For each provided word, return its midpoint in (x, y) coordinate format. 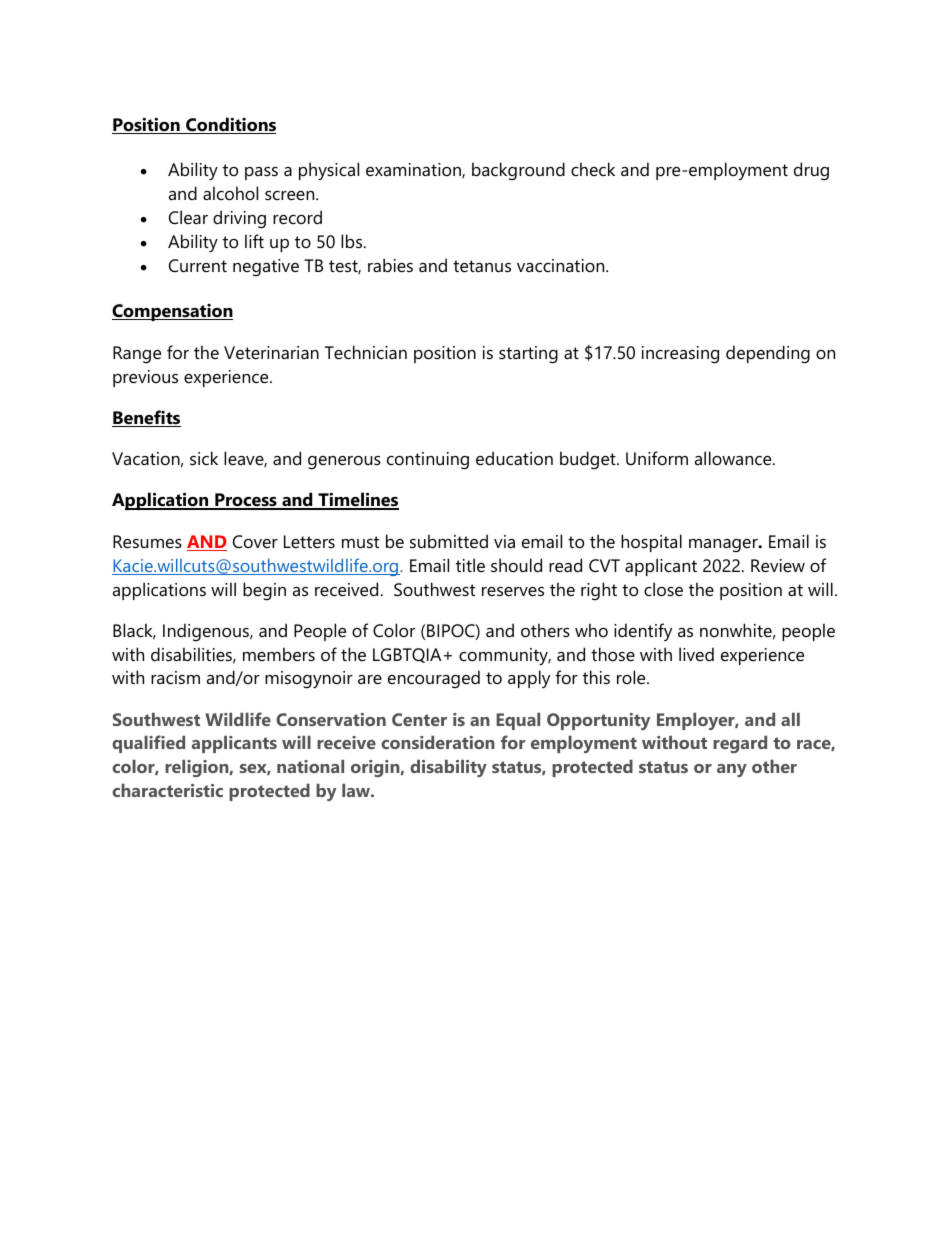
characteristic (167, 790)
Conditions (230, 125)
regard (740, 744)
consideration (438, 742)
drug (811, 171)
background (518, 171)
